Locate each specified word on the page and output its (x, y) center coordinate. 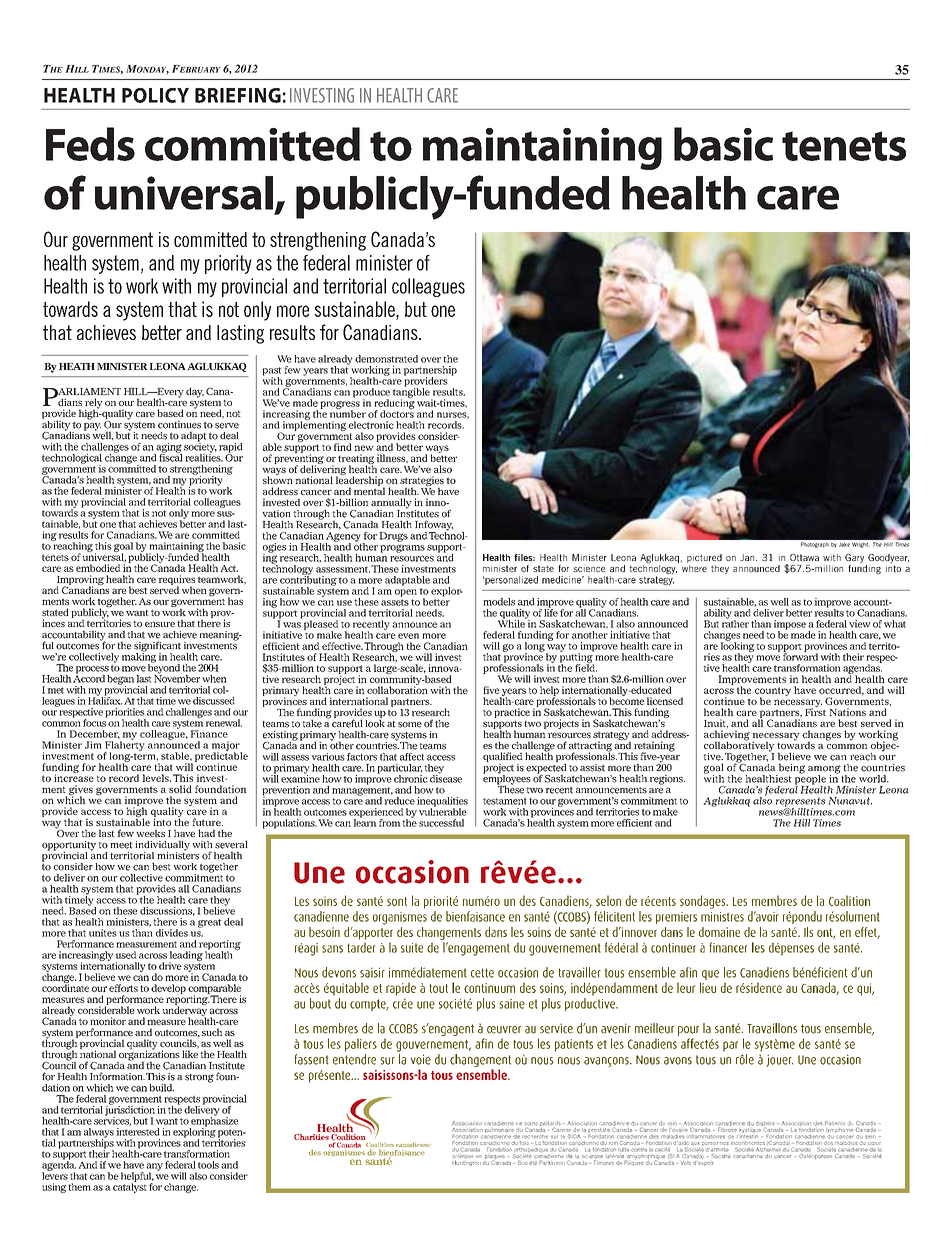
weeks (151, 833)
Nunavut (850, 801)
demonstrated (386, 359)
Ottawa (804, 557)
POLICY (155, 95)
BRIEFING (238, 95)
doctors (397, 413)
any (154, 1168)
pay (92, 427)
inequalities (442, 803)
